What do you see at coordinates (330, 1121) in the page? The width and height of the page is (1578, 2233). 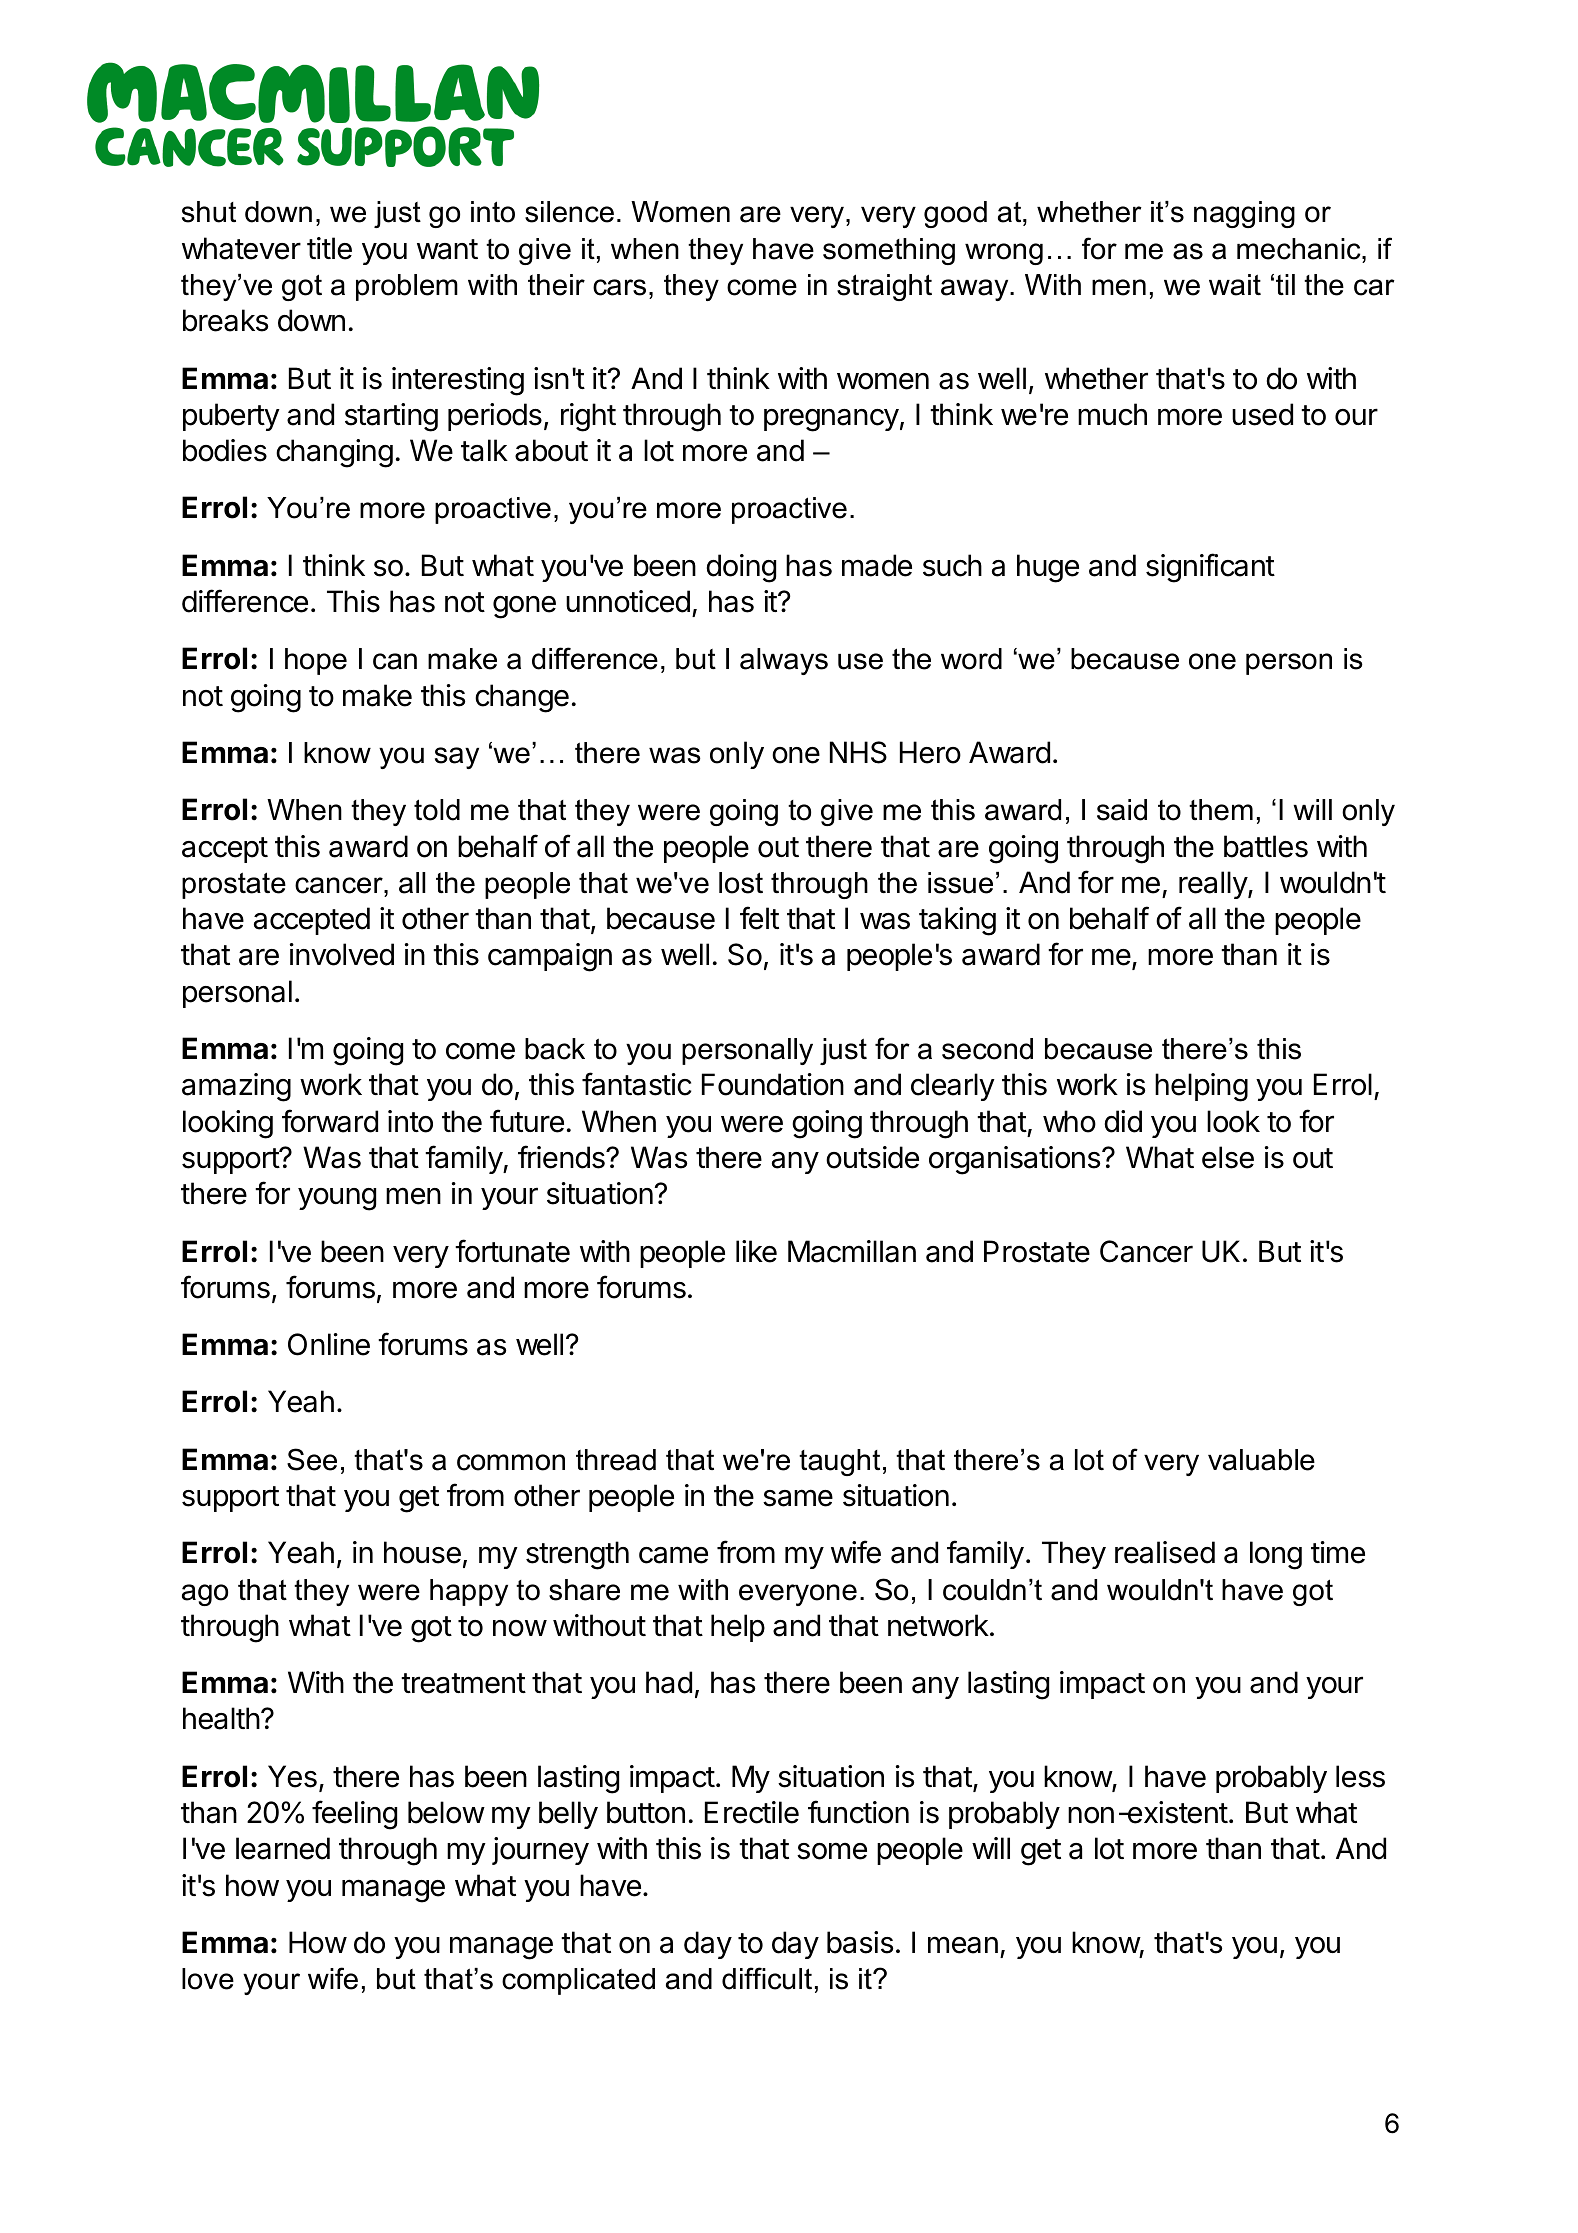 I see `forward` at bounding box center [330, 1121].
